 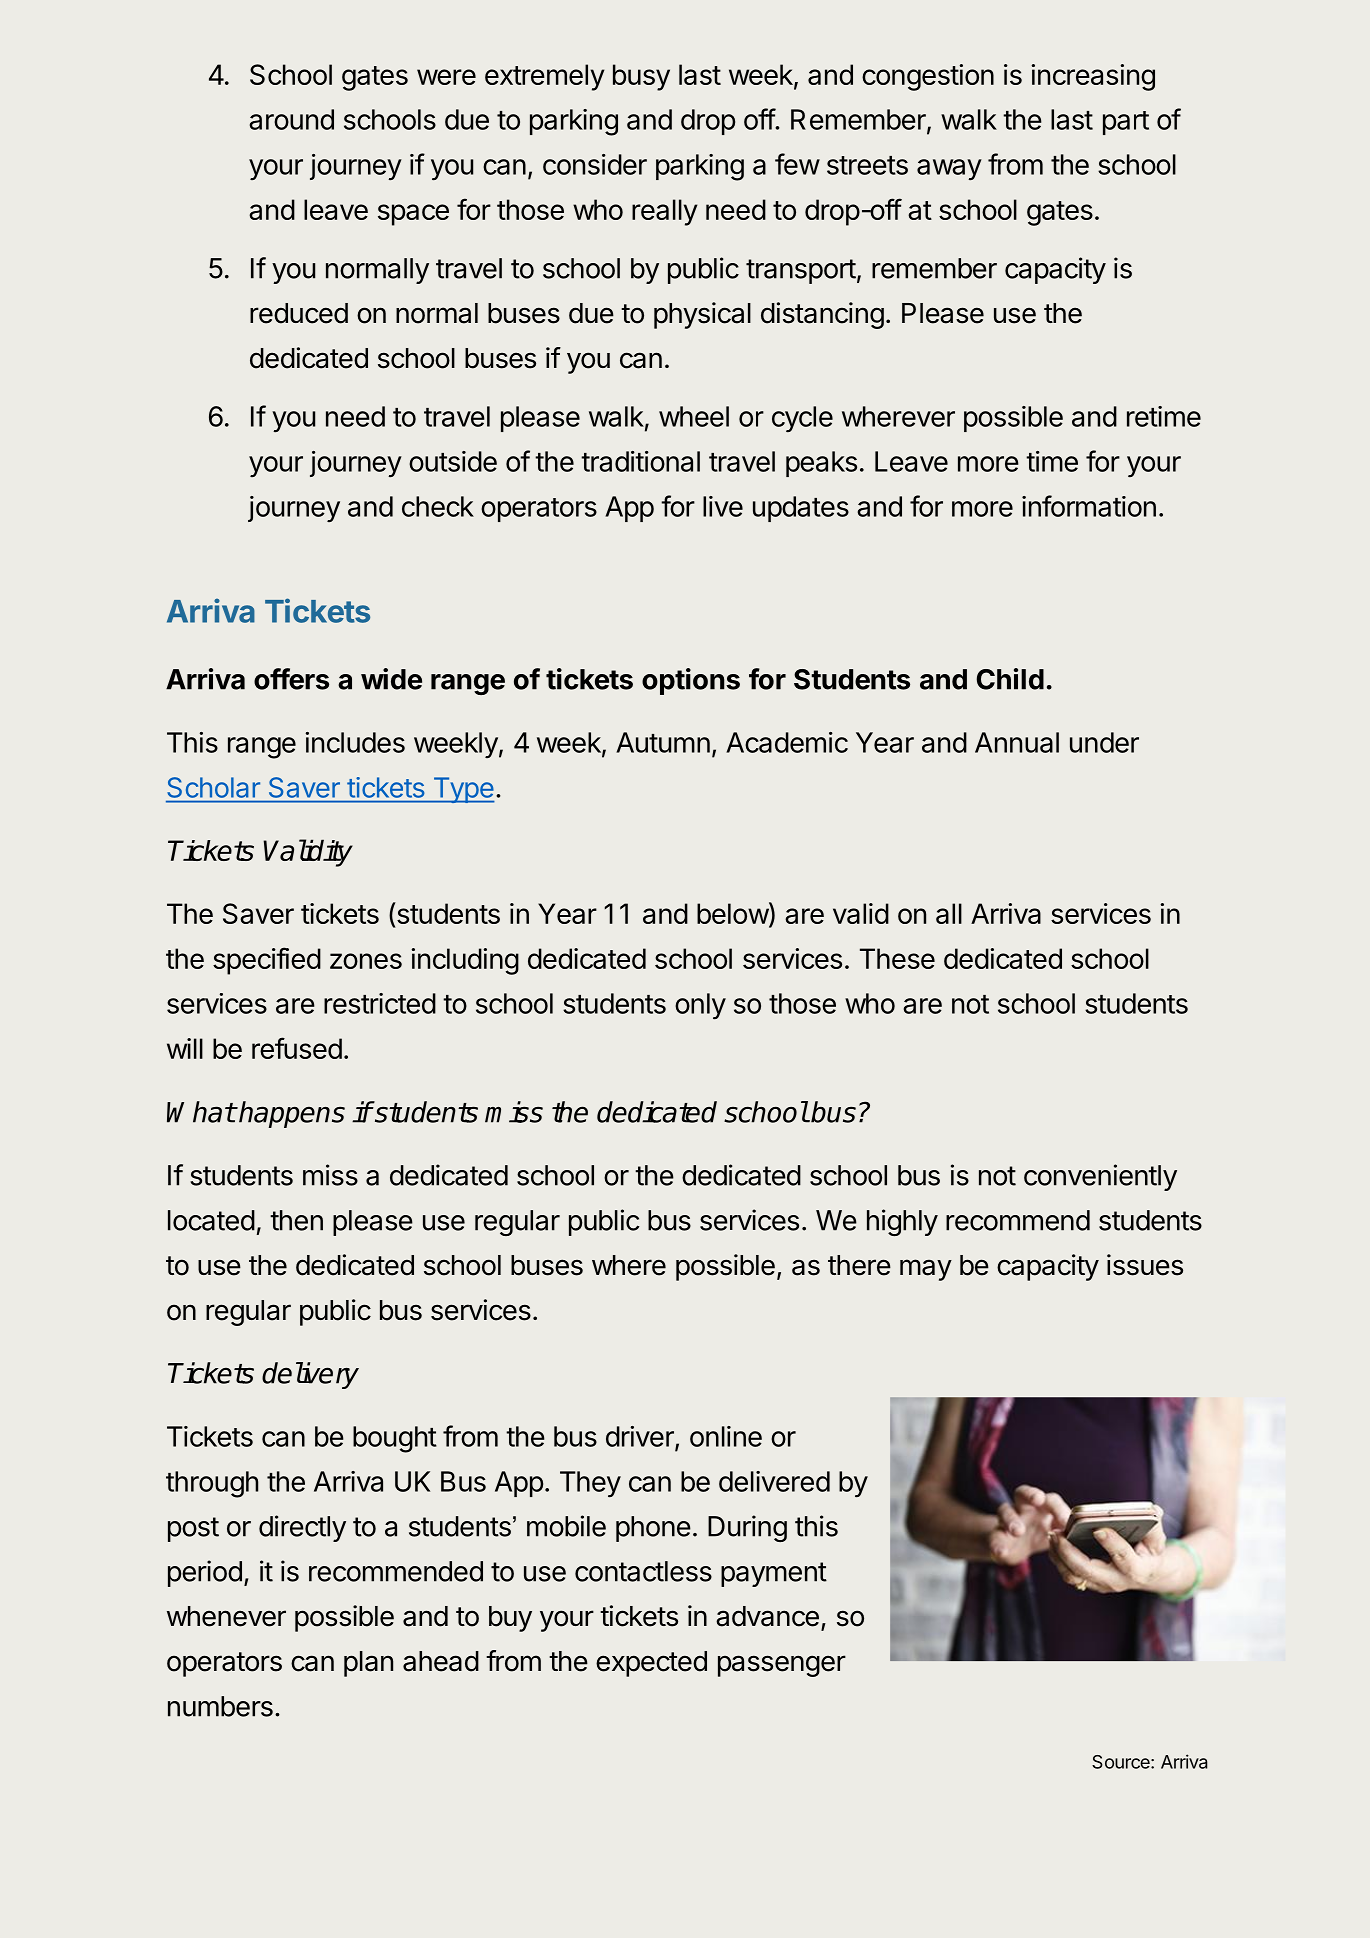 I want to click on then, so click(x=296, y=1220).
